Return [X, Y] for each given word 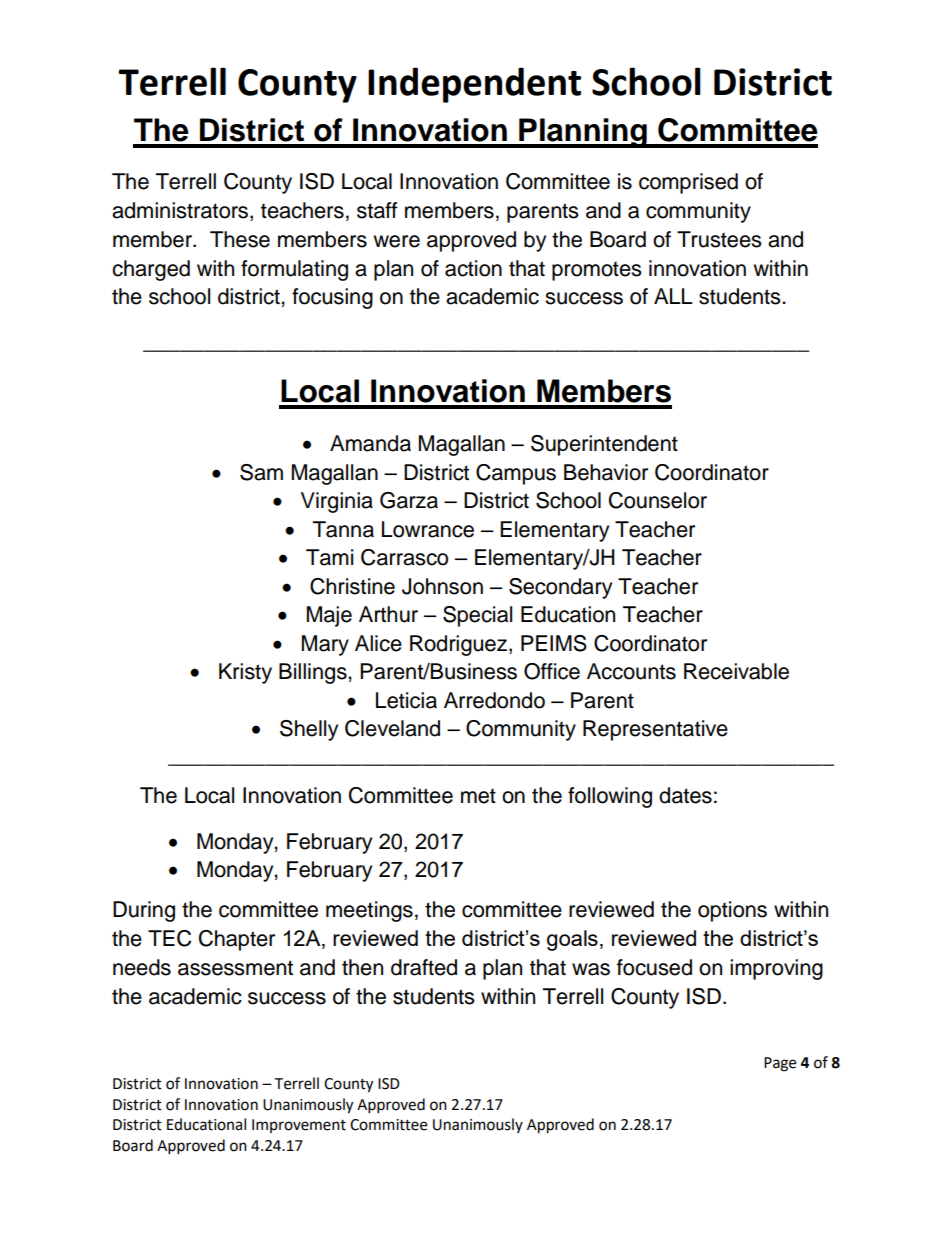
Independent [474, 85]
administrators [181, 211]
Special [477, 616]
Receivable [736, 671]
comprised [688, 183]
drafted [424, 967]
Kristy [245, 673]
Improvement [299, 1126]
